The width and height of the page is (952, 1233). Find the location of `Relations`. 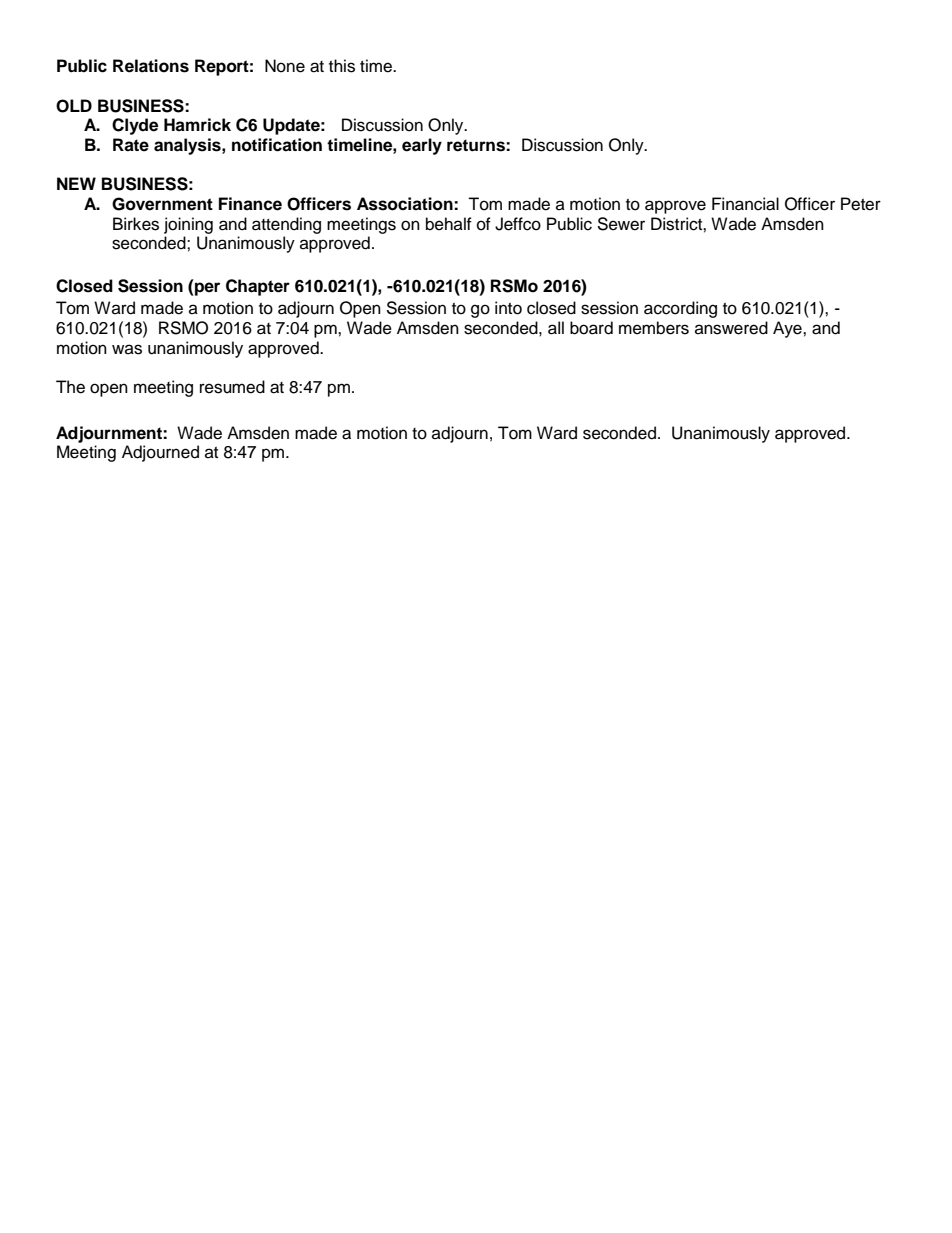

Relations is located at coordinates (151, 66).
